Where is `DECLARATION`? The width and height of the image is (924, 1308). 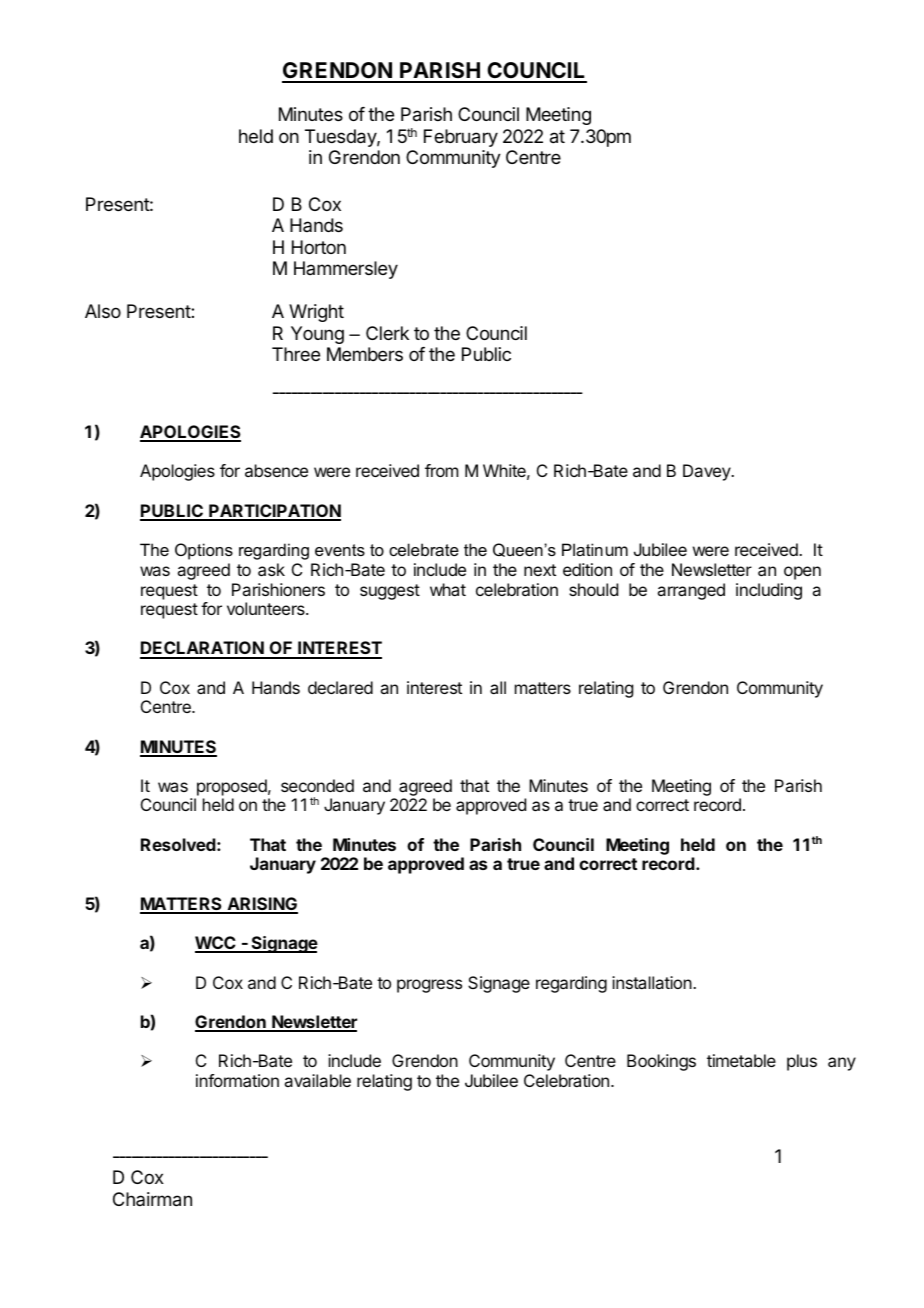 DECLARATION is located at coordinates (203, 649).
